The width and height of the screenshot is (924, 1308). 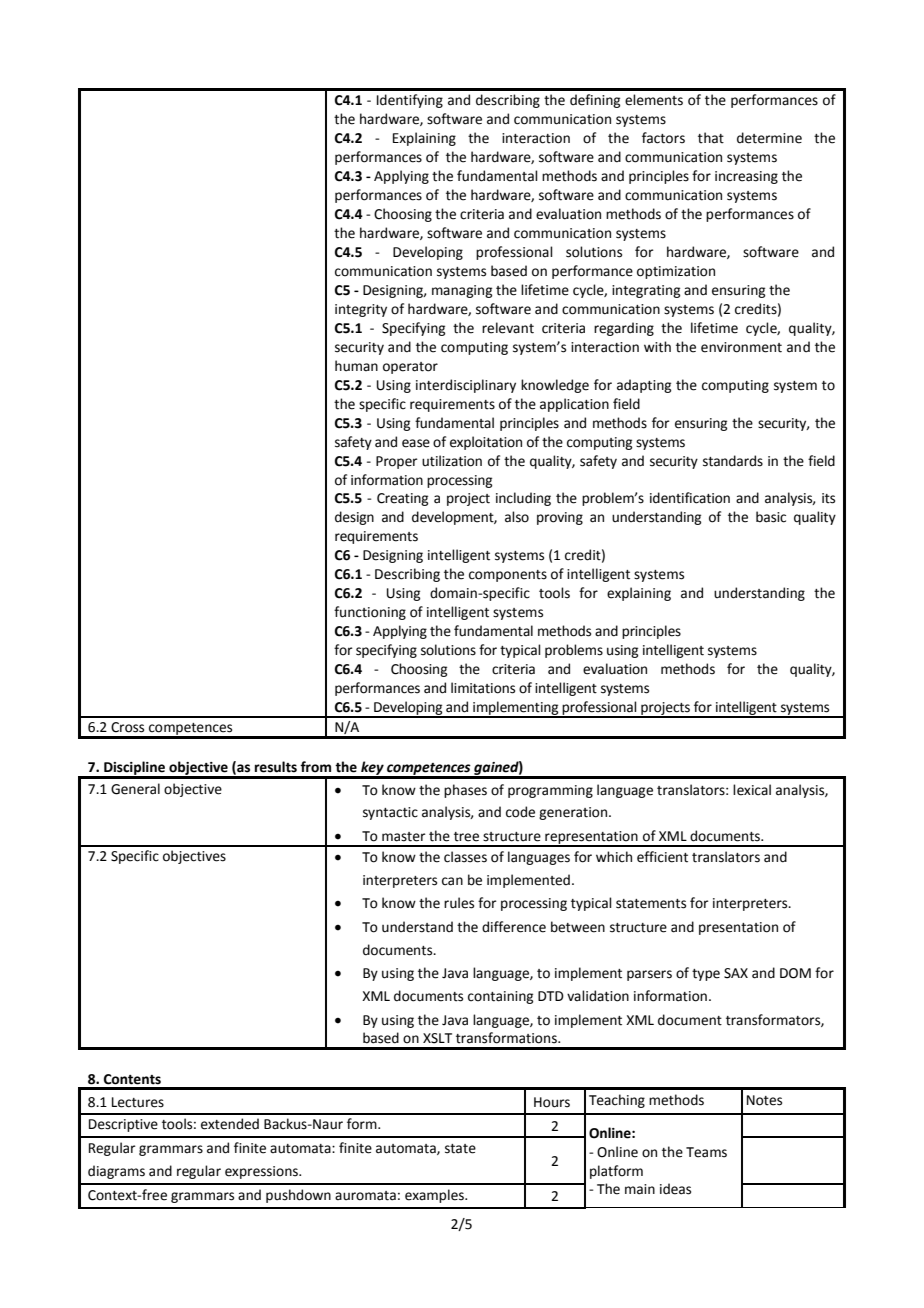 I want to click on extended, so click(x=230, y=1124).
